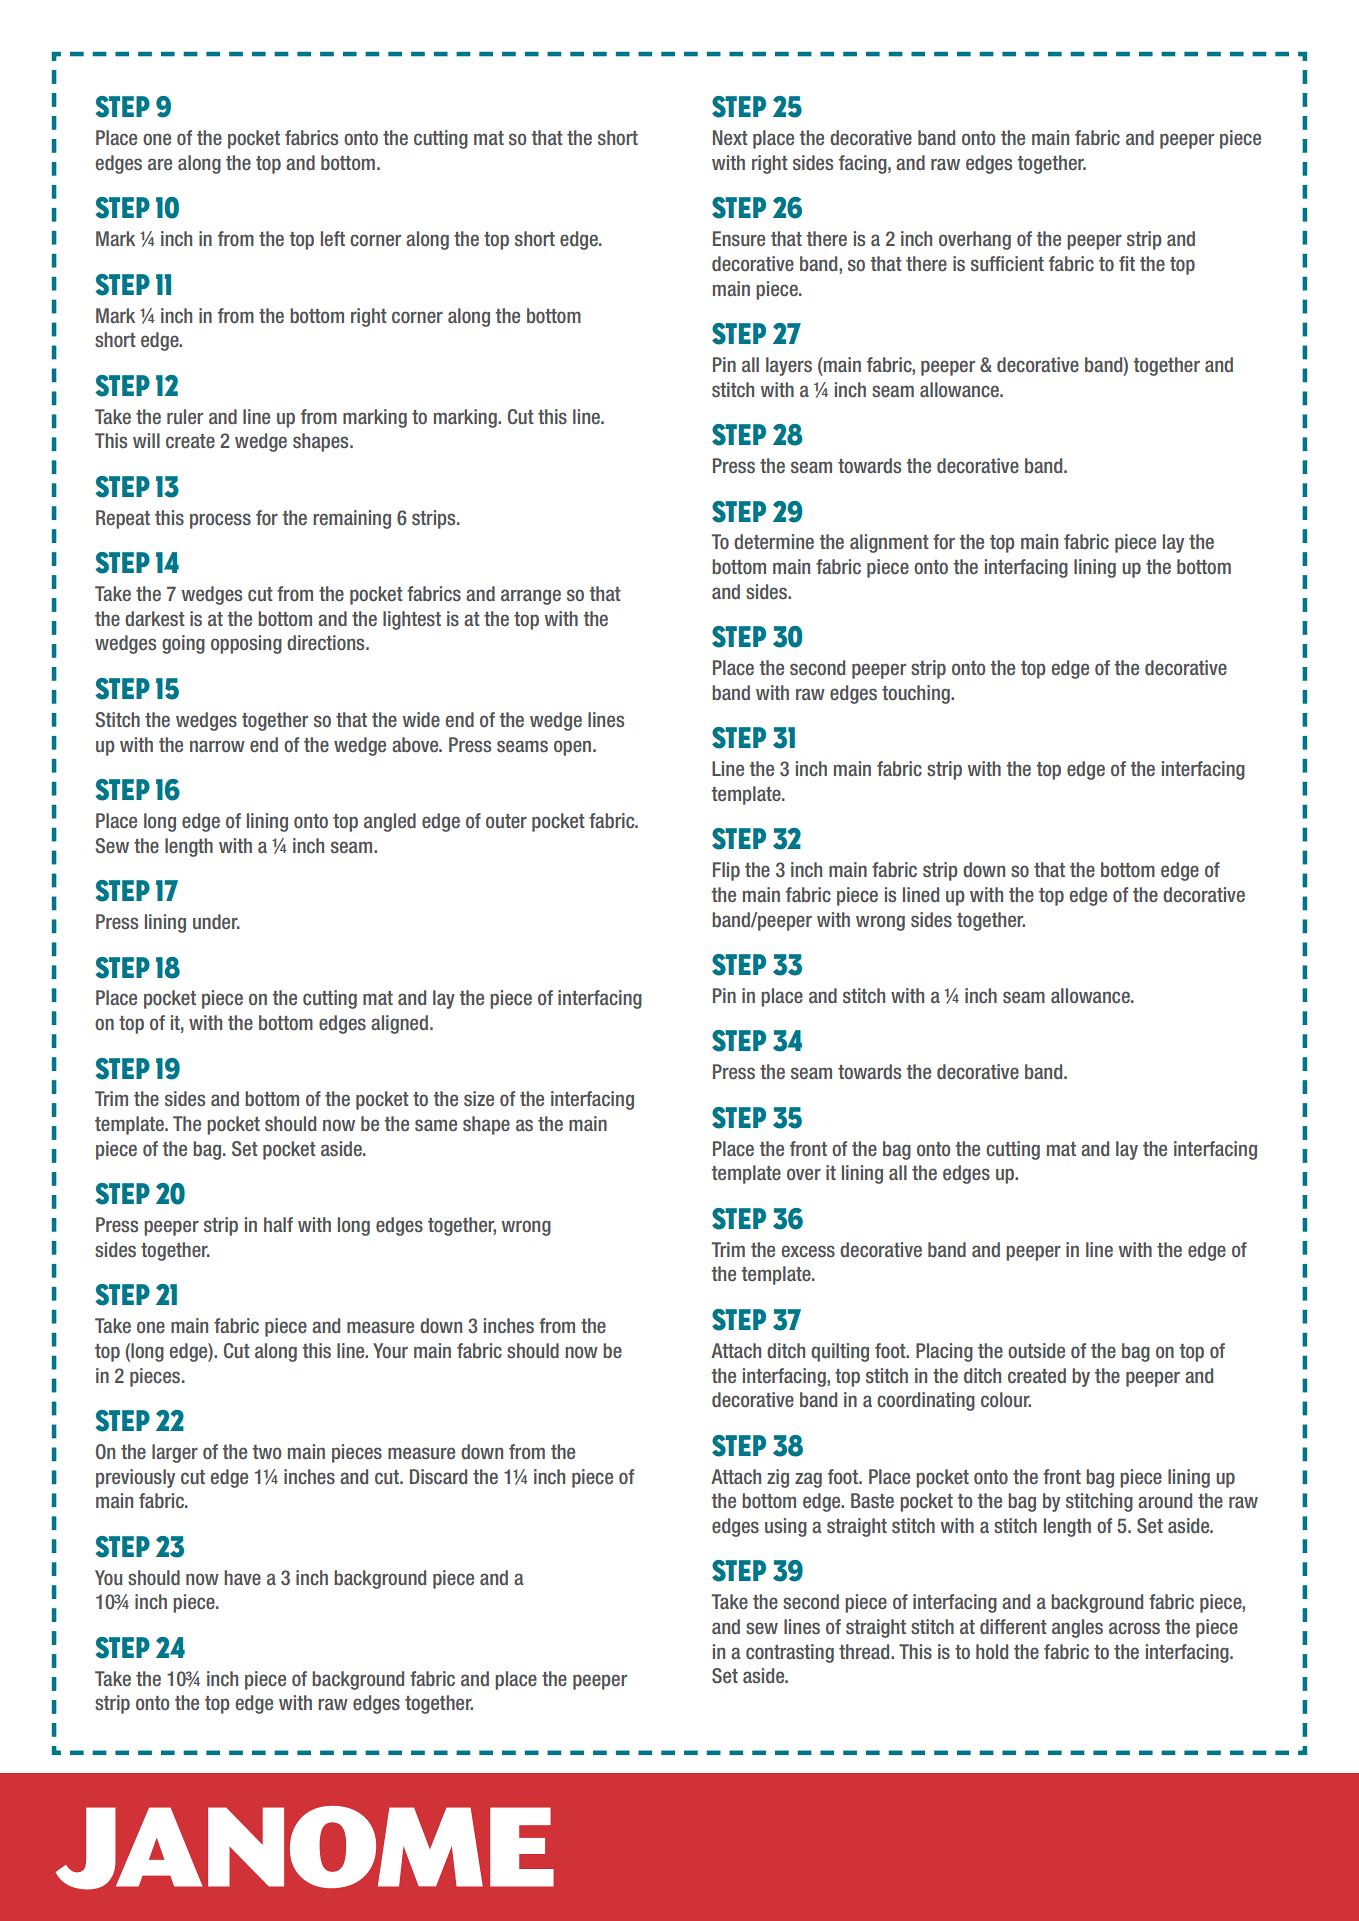  I want to click on under, so click(216, 921).
